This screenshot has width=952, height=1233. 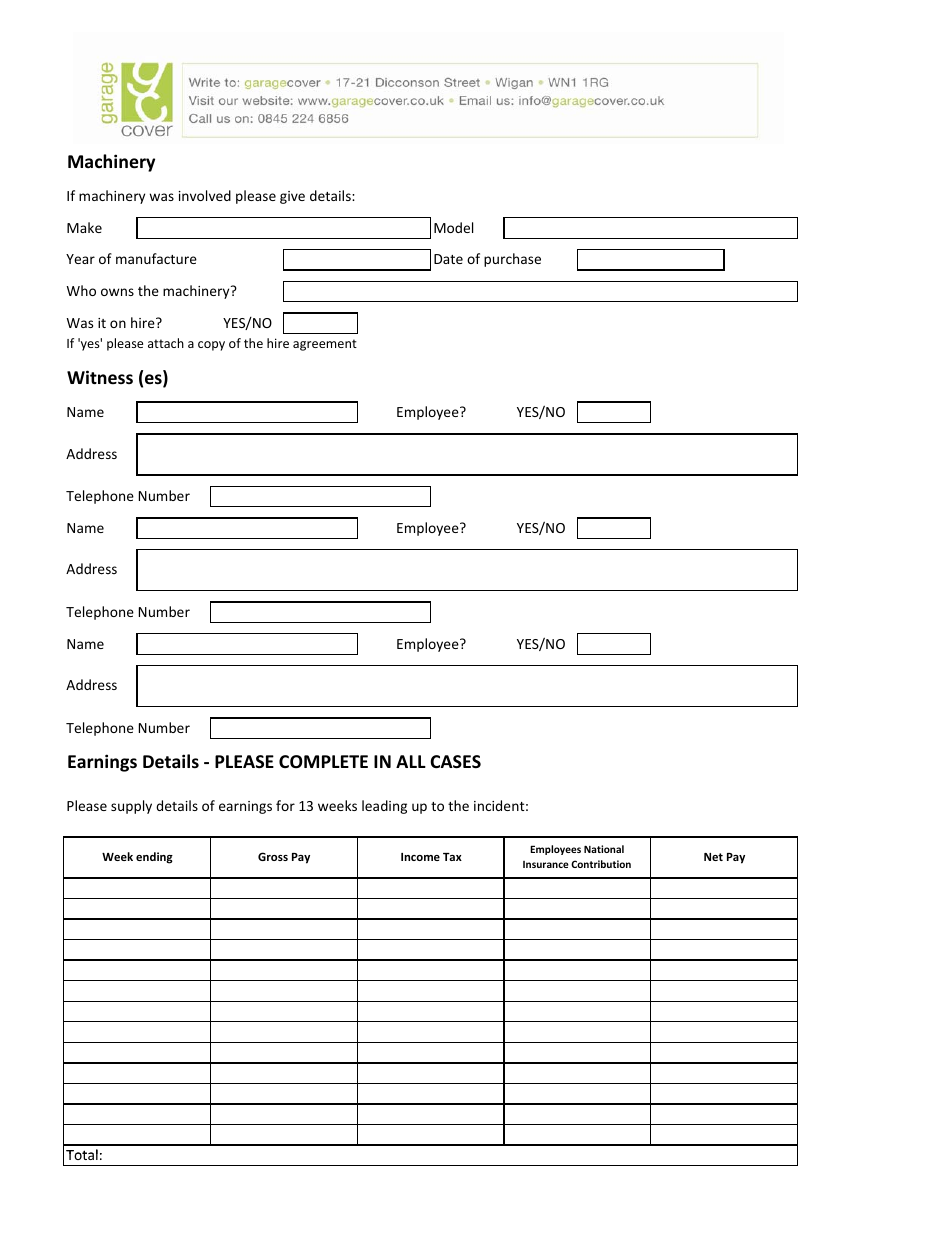 What do you see at coordinates (156, 258) in the screenshot?
I see `manufacture` at bounding box center [156, 258].
